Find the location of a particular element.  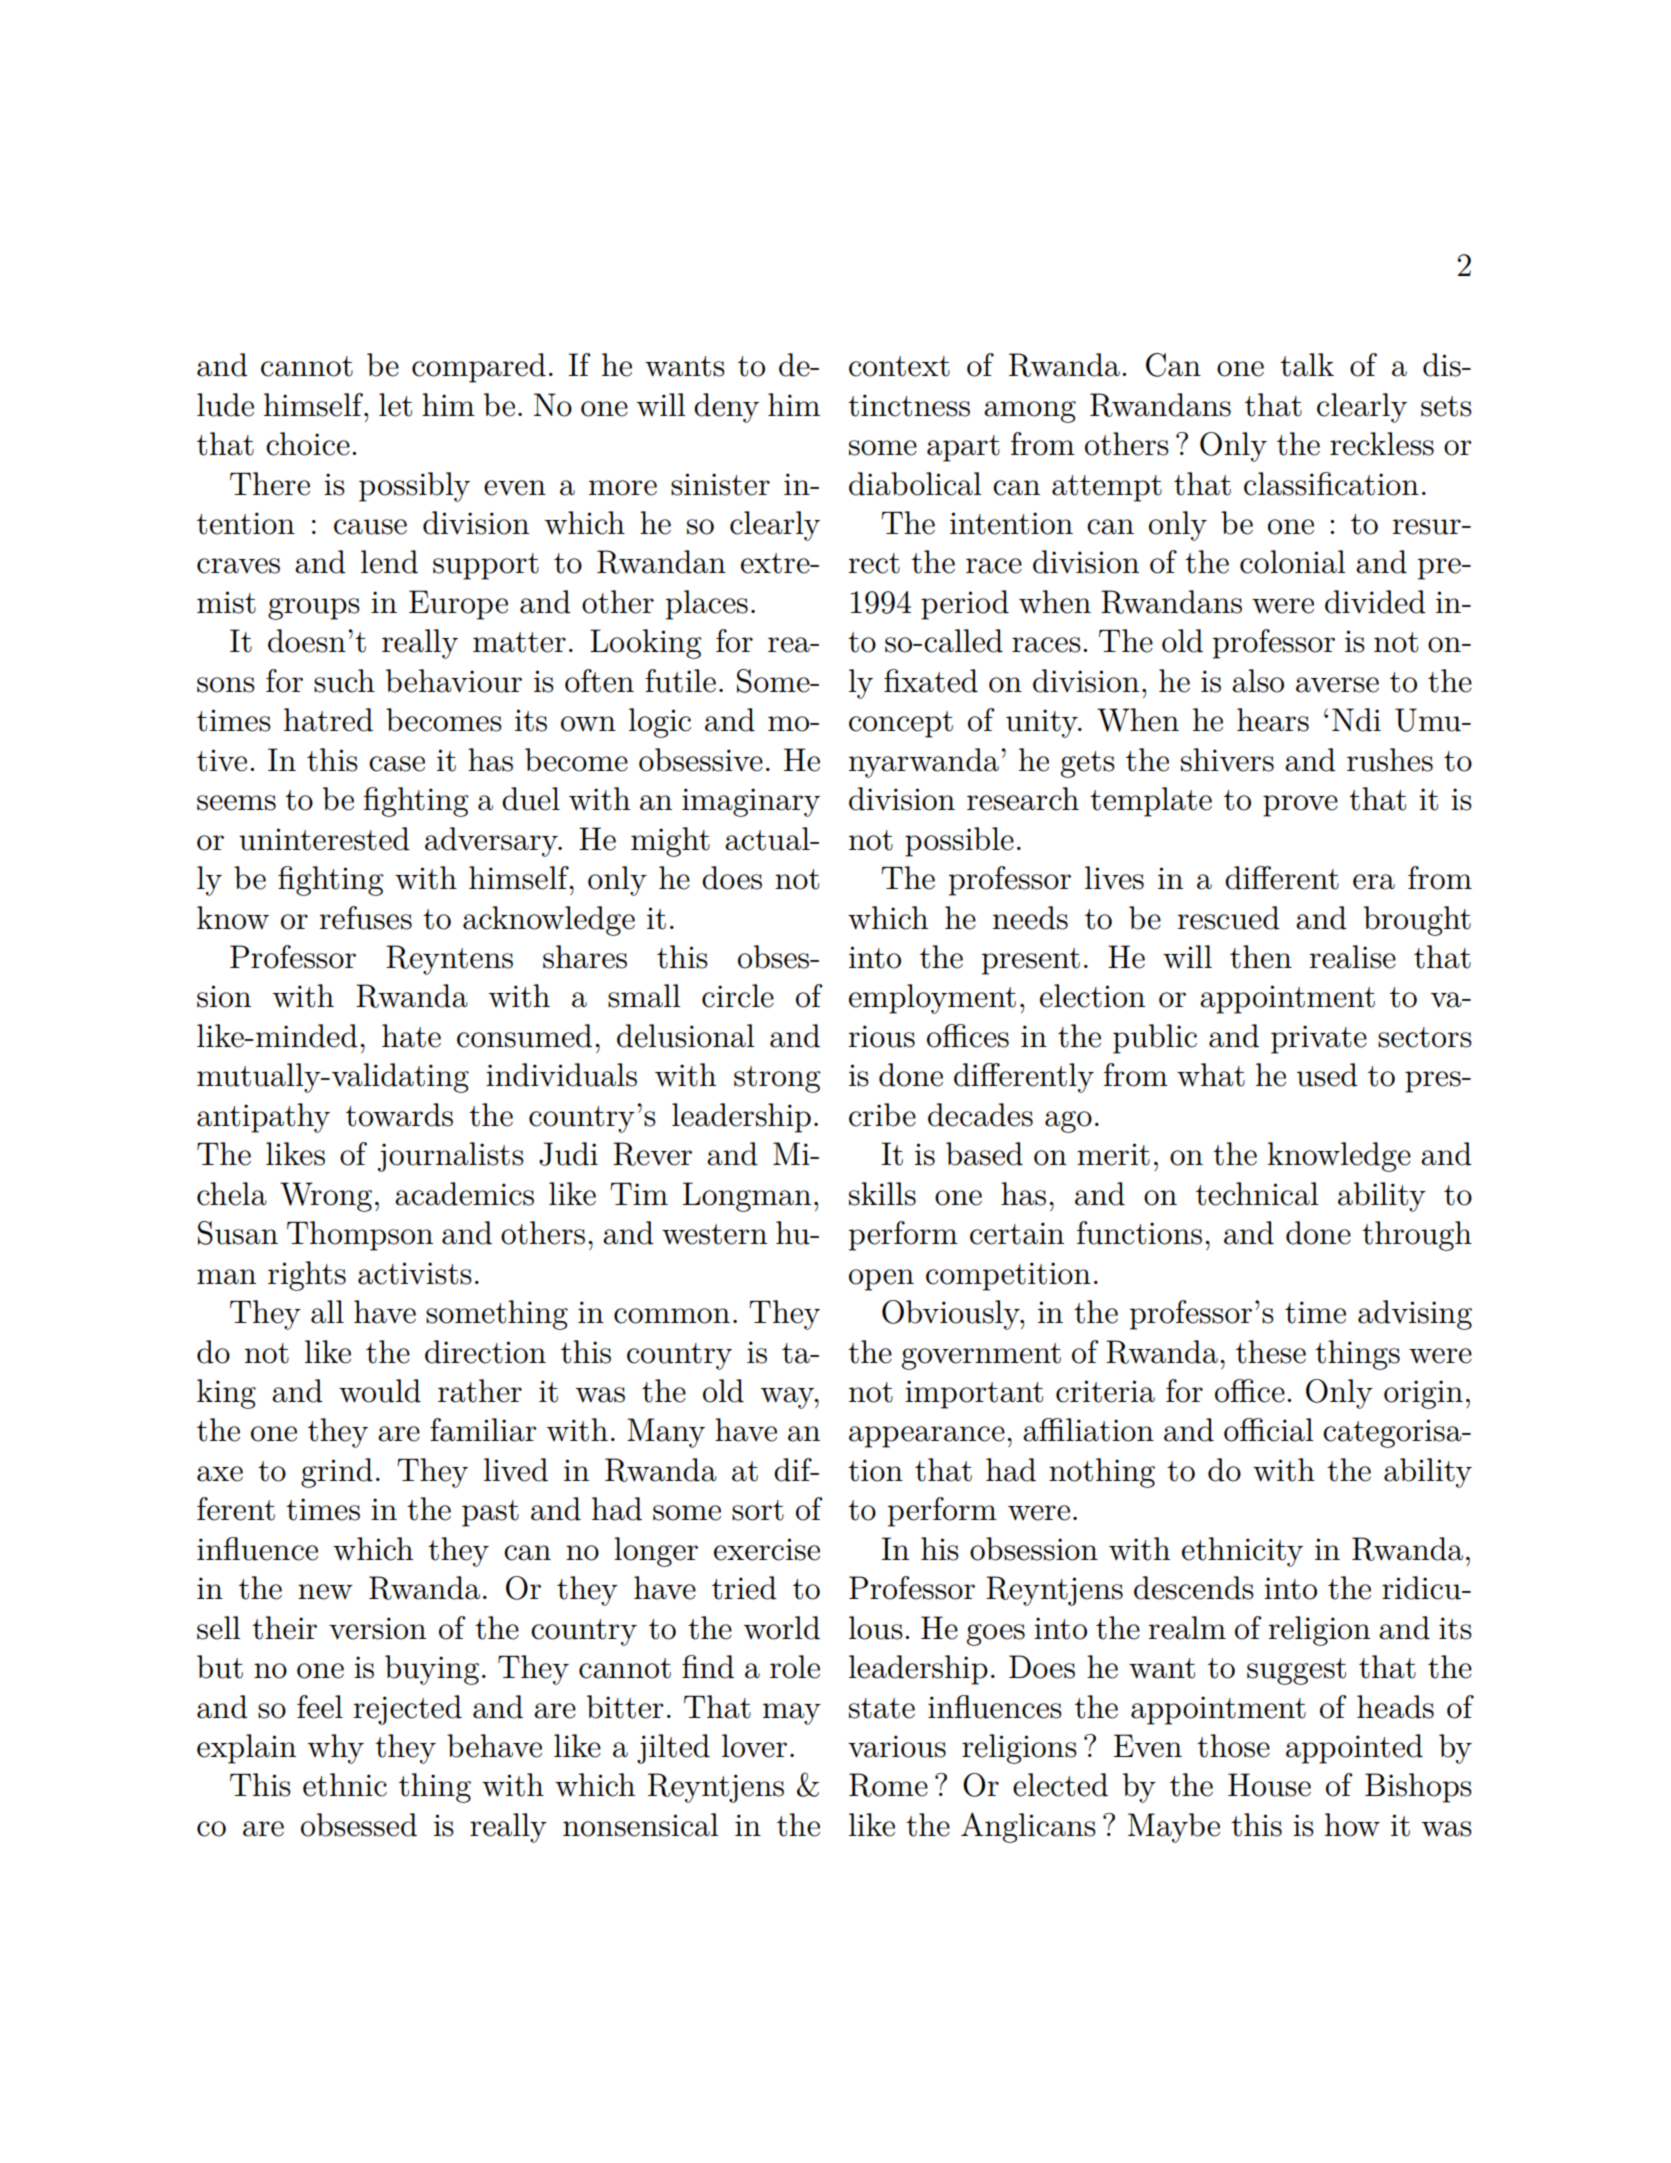

talk is located at coordinates (1307, 365).
